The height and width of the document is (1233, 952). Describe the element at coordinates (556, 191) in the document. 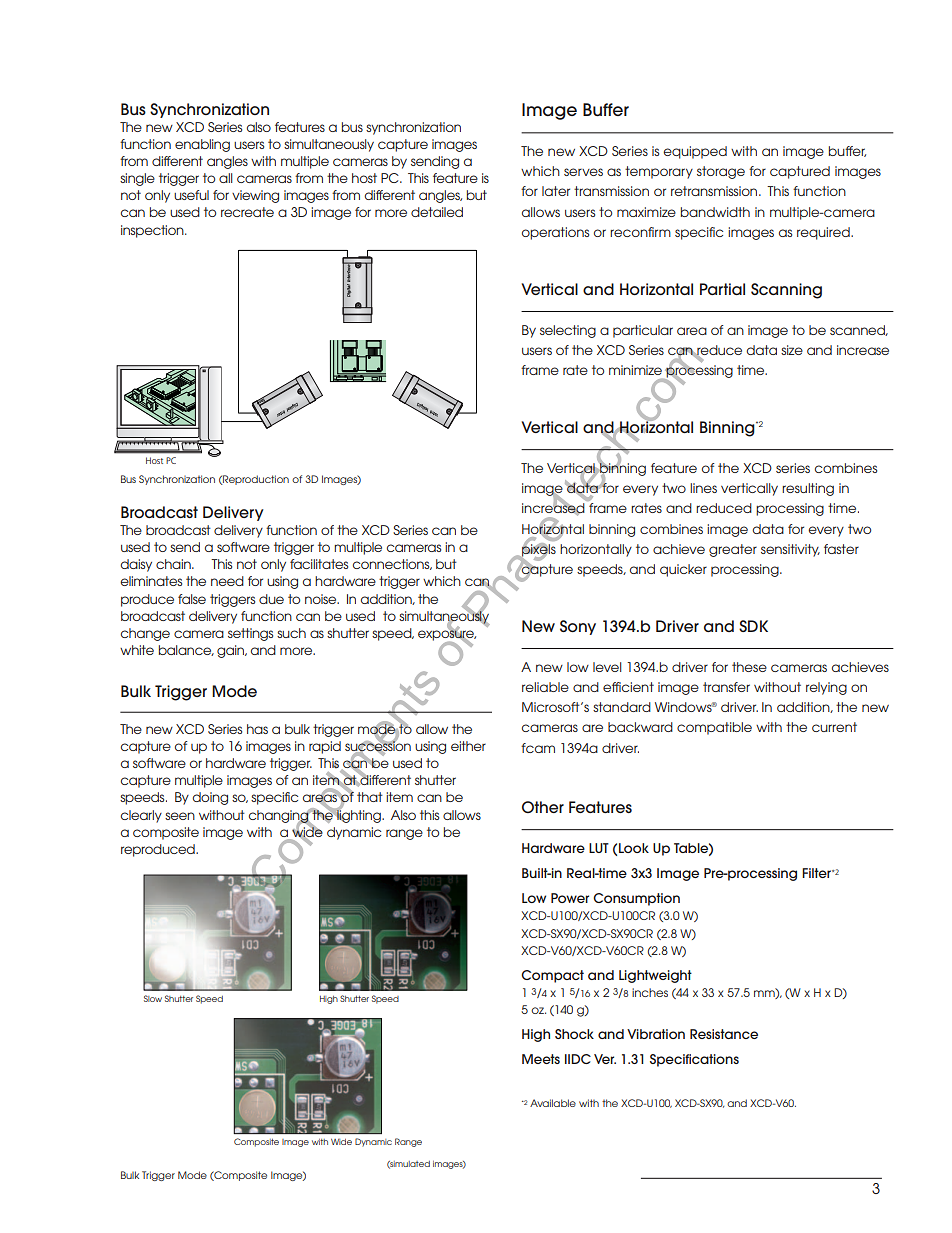

I see `later` at that location.
